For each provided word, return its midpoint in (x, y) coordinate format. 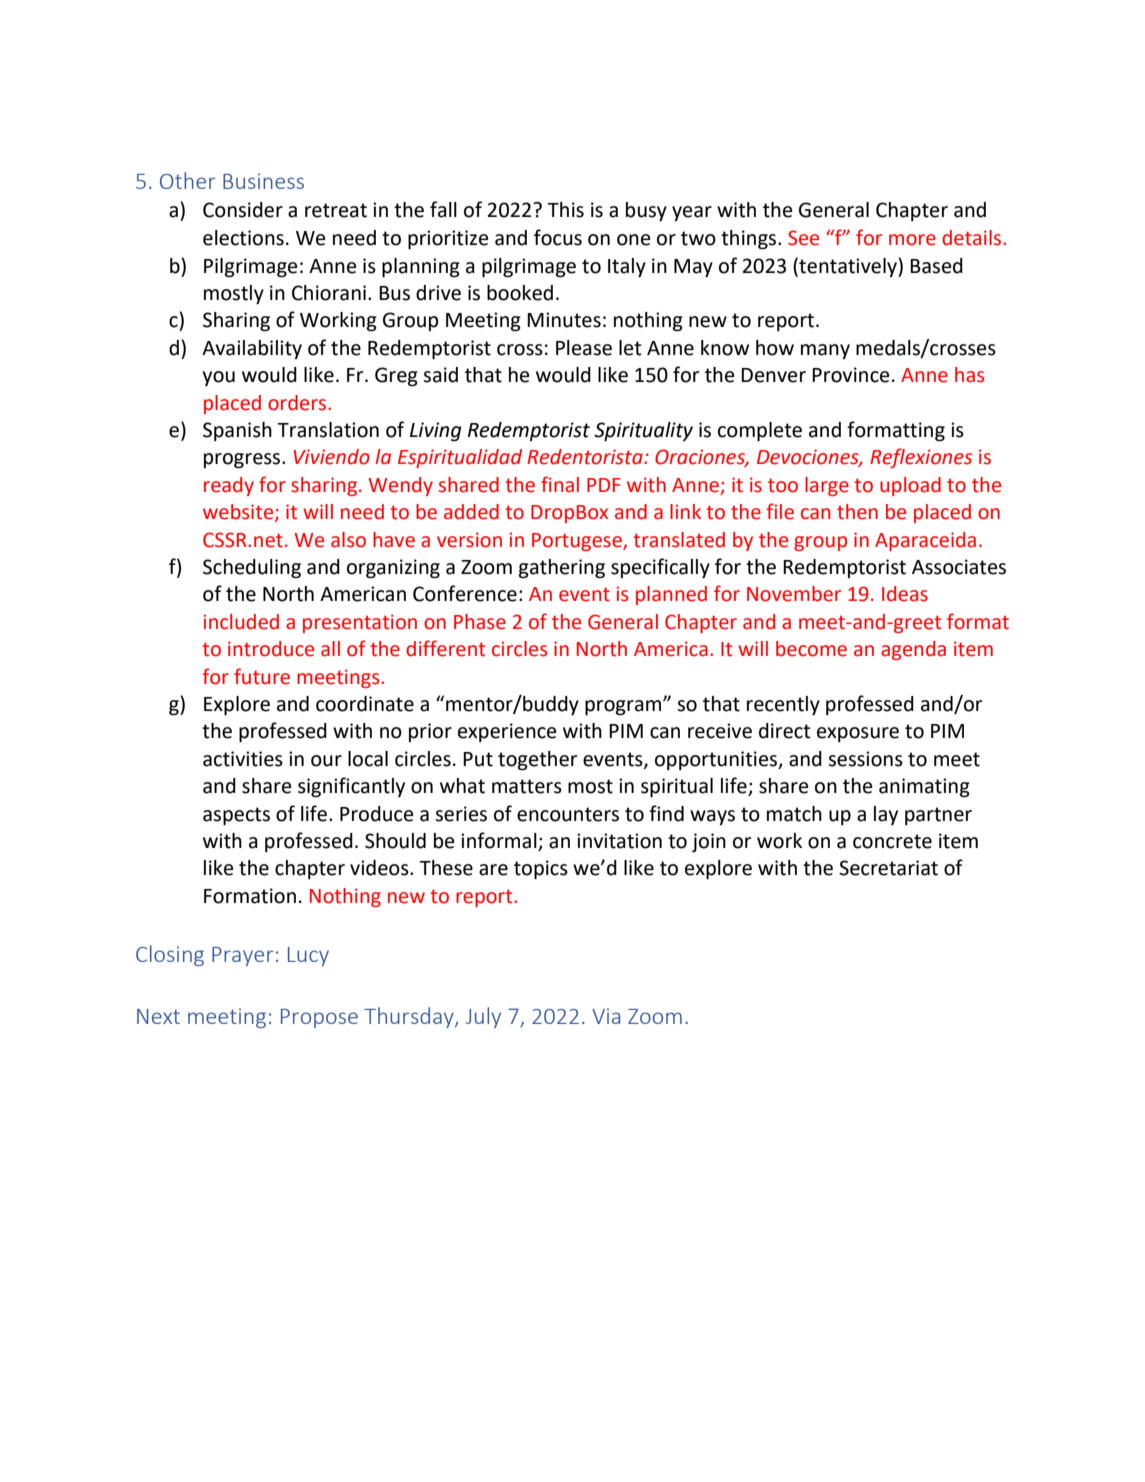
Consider (243, 210)
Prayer (243, 956)
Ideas (905, 594)
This (565, 210)
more (912, 240)
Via (606, 1016)
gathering (562, 569)
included (241, 622)
